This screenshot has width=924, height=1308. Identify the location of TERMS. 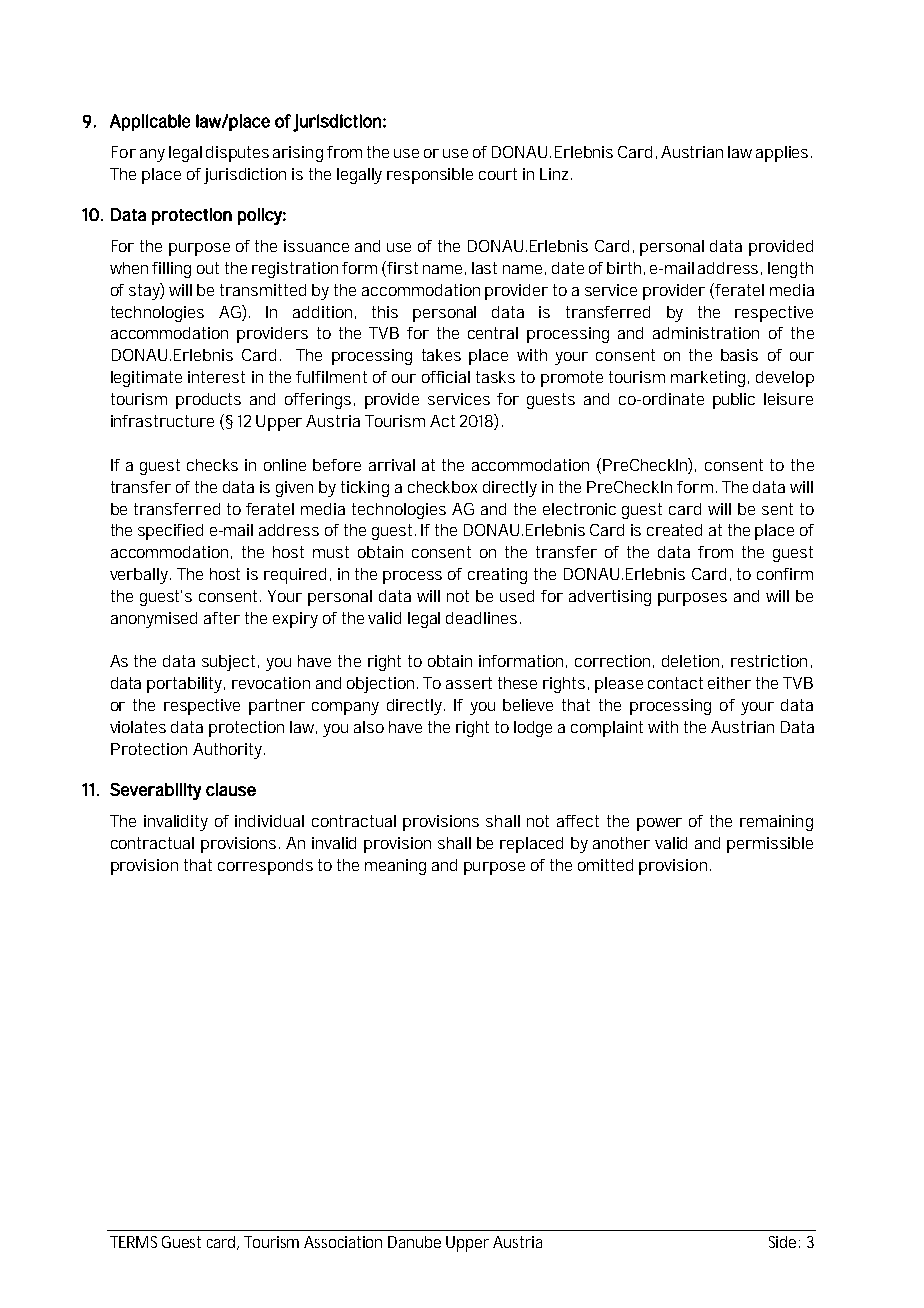
(133, 1242).
